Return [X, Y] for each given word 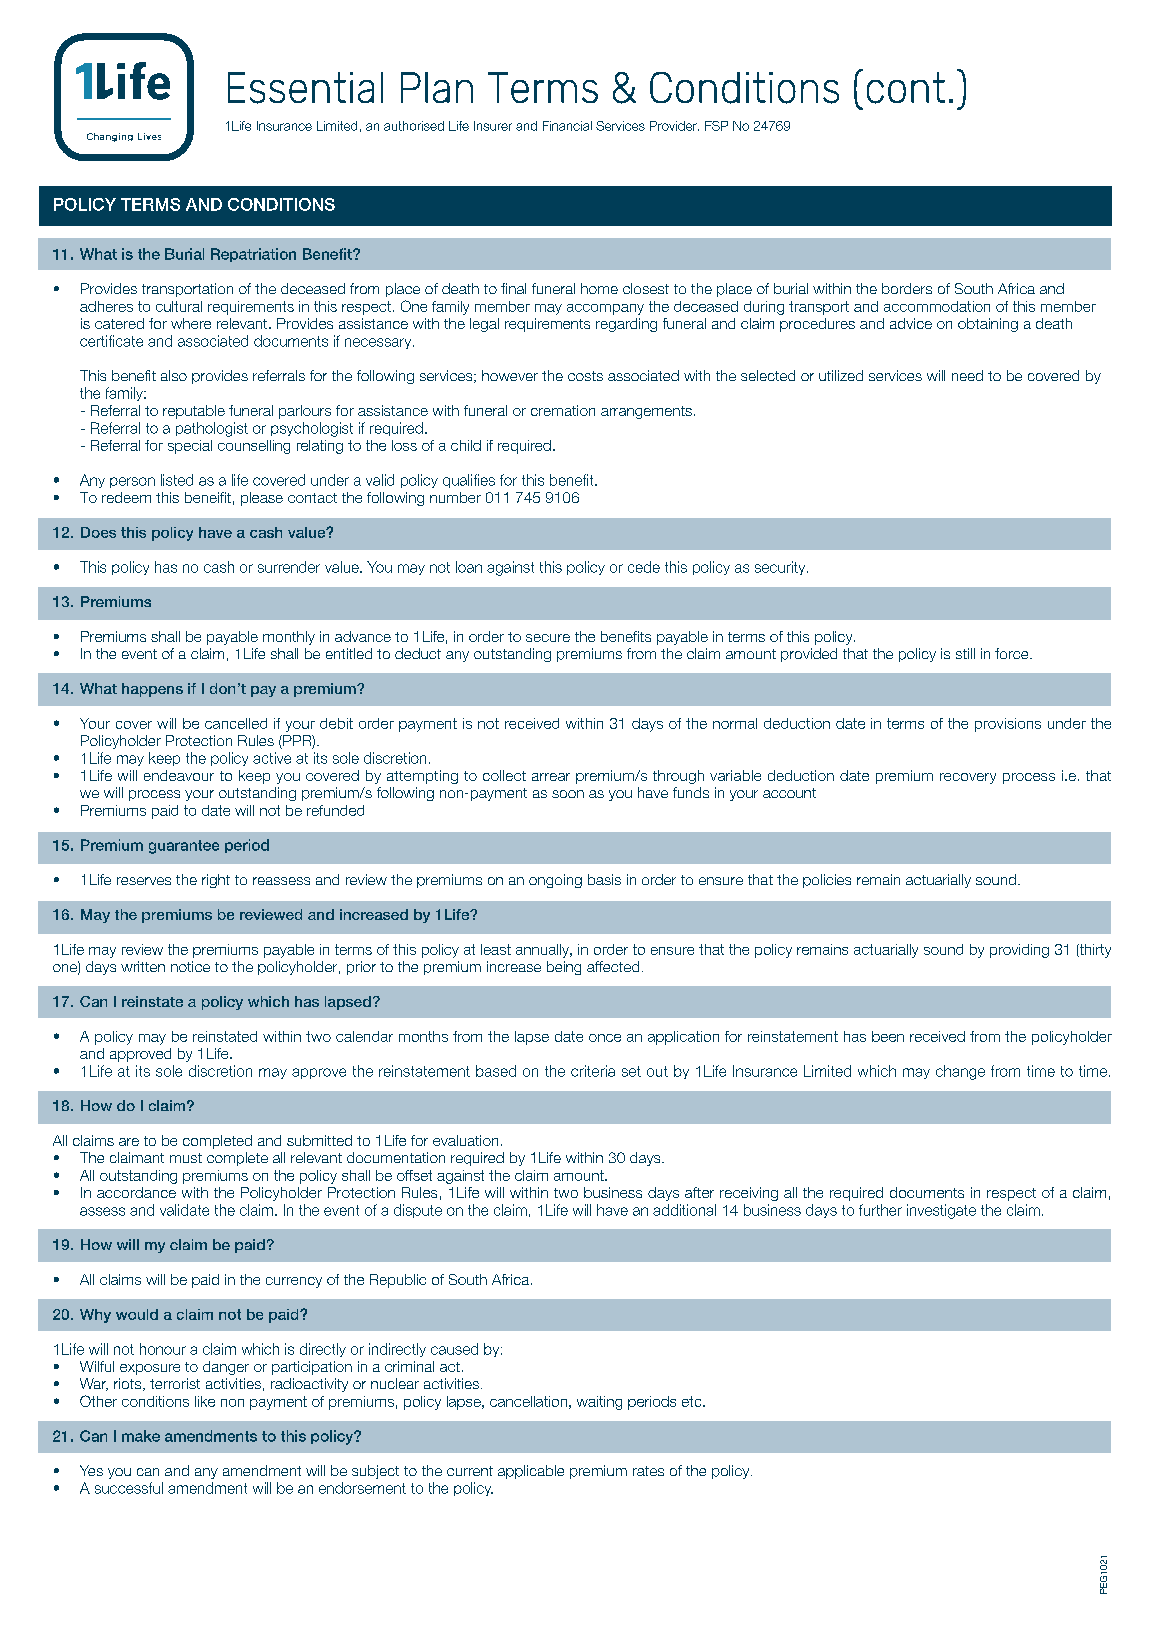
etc [693, 1401]
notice [190, 966]
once [605, 1038]
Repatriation [253, 255]
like [205, 1401]
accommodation [937, 306]
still [965, 653]
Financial [567, 126]
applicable [531, 1472]
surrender [289, 567]
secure [548, 638]
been [888, 1036]
